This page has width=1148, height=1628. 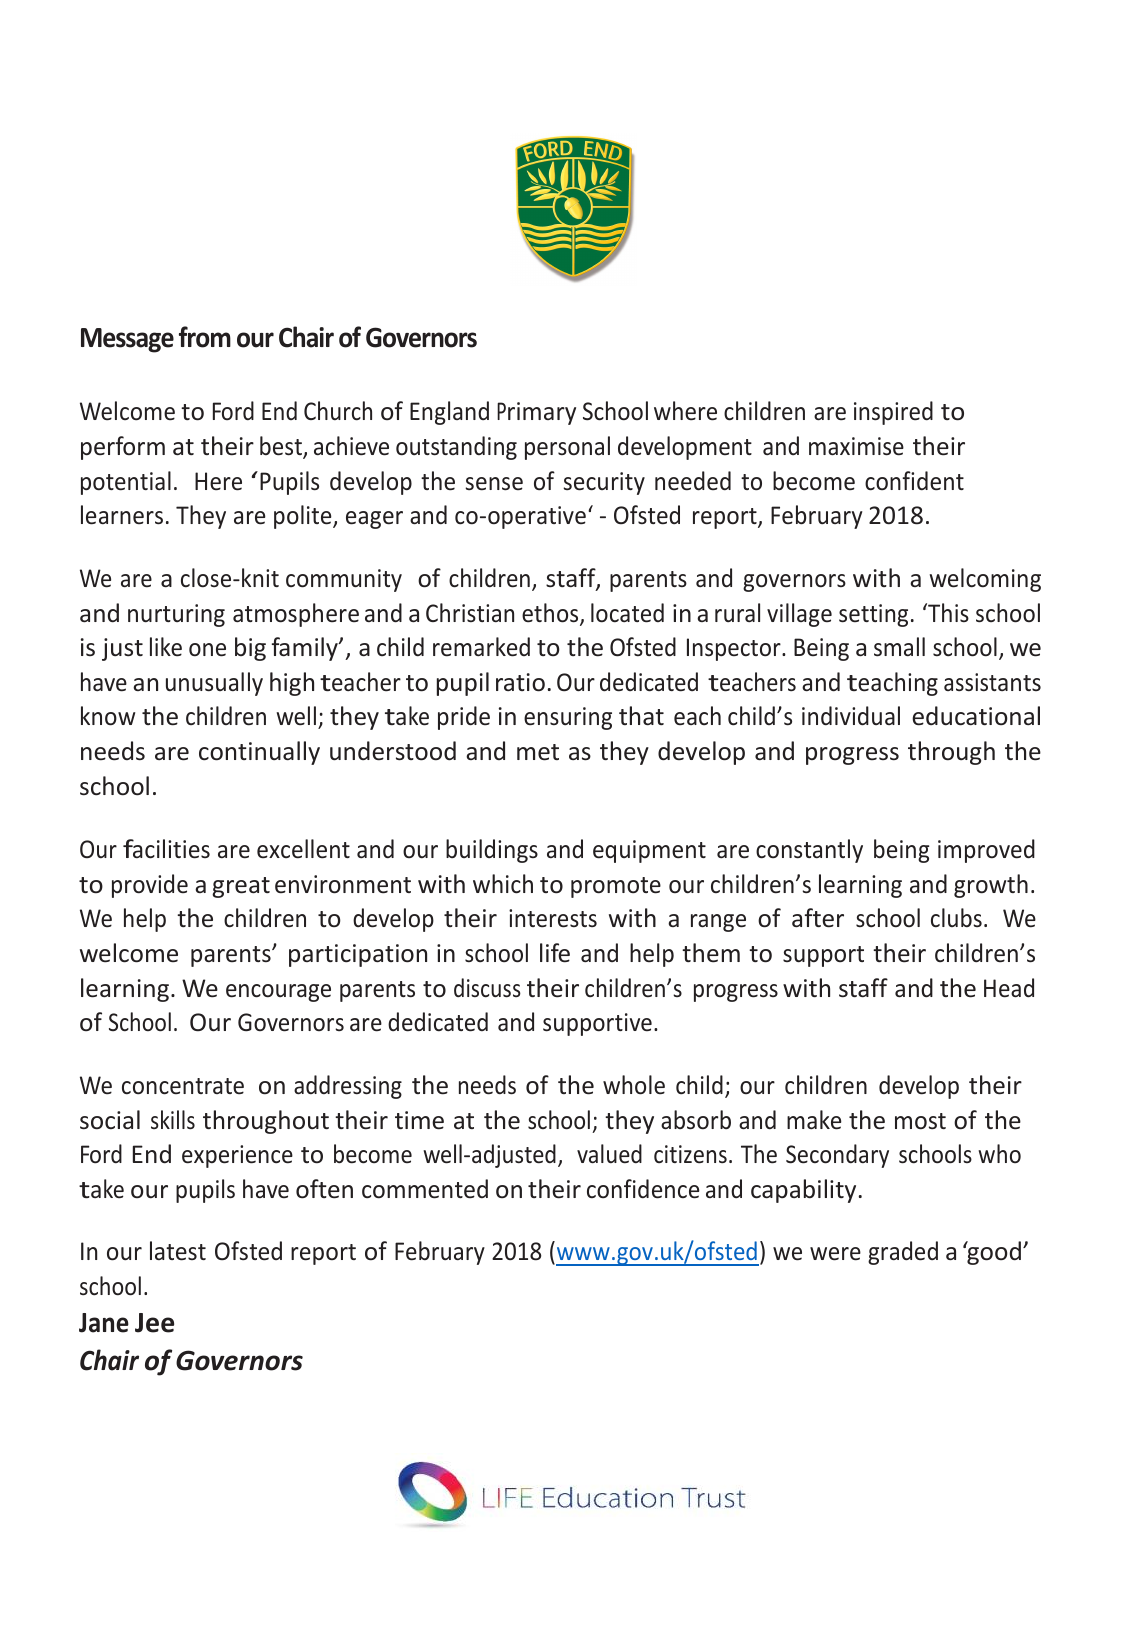 What do you see at coordinates (278, 993) in the page?
I see `encourage` at bounding box center [278, 993].
